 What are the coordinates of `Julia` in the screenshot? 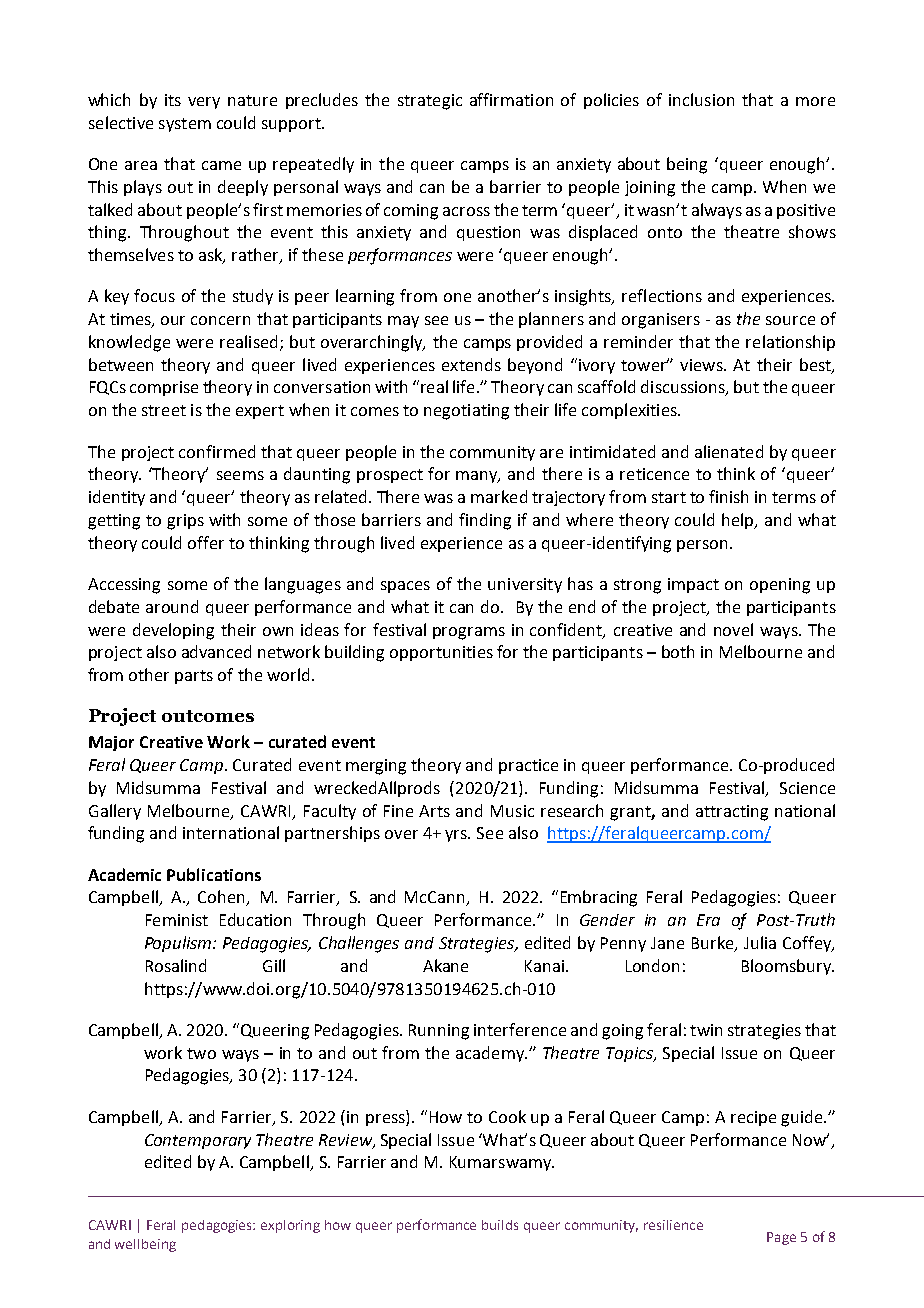 It's located at (760, 942).
